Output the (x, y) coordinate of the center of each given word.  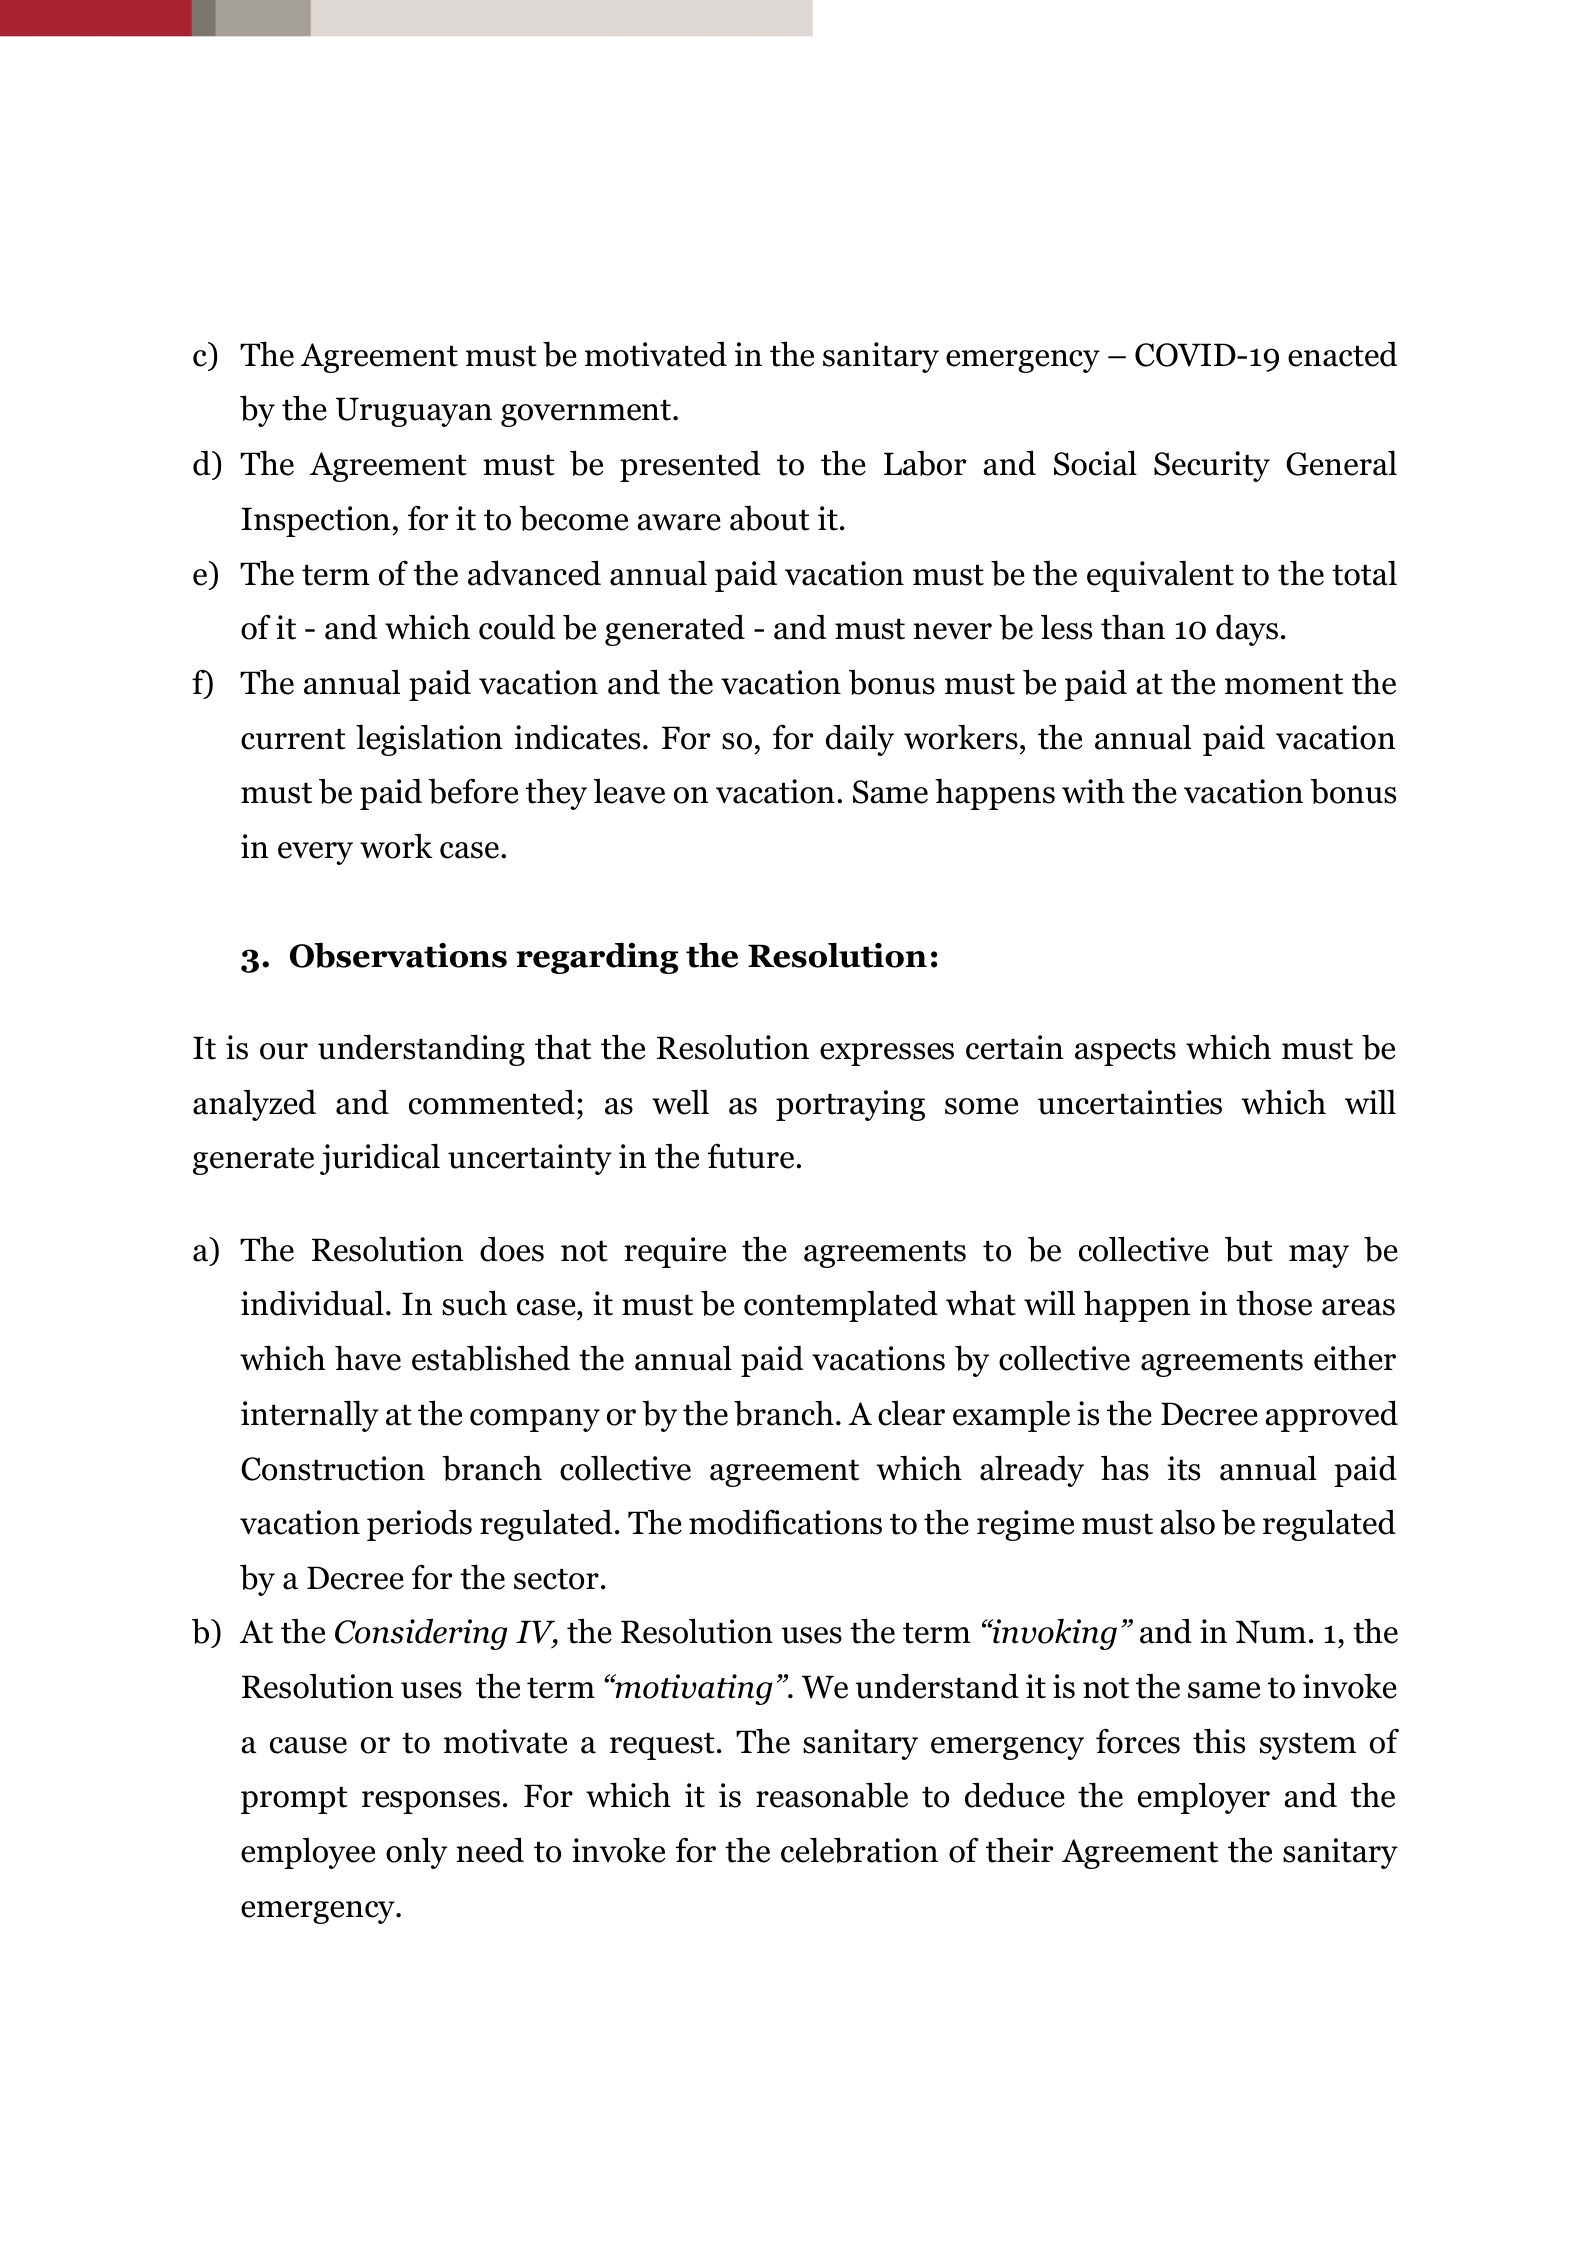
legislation (429, 740)
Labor (925, 463)
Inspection (317, 521)
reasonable (832, 1795)
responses (431, 1802)
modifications (785, 1522)
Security (1212, 466)
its (1183, 1468)
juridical (380, 1159)
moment (1284, 684)
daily (860, 740)
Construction (333, 1468)
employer (1204, 1798)
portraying (850, 1105)
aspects (1125, 1052)
